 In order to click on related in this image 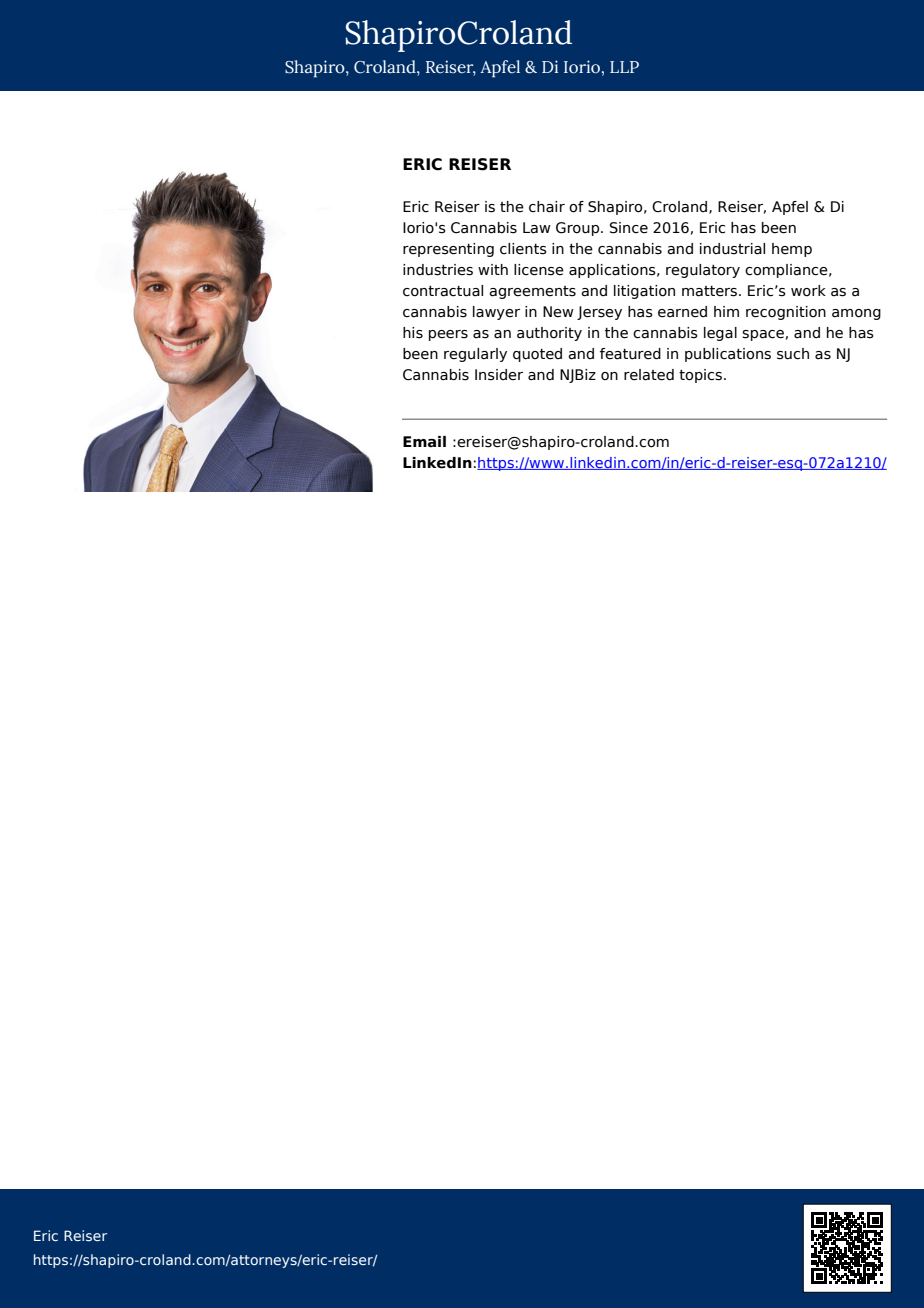, I will do `click(649, 375)`.
